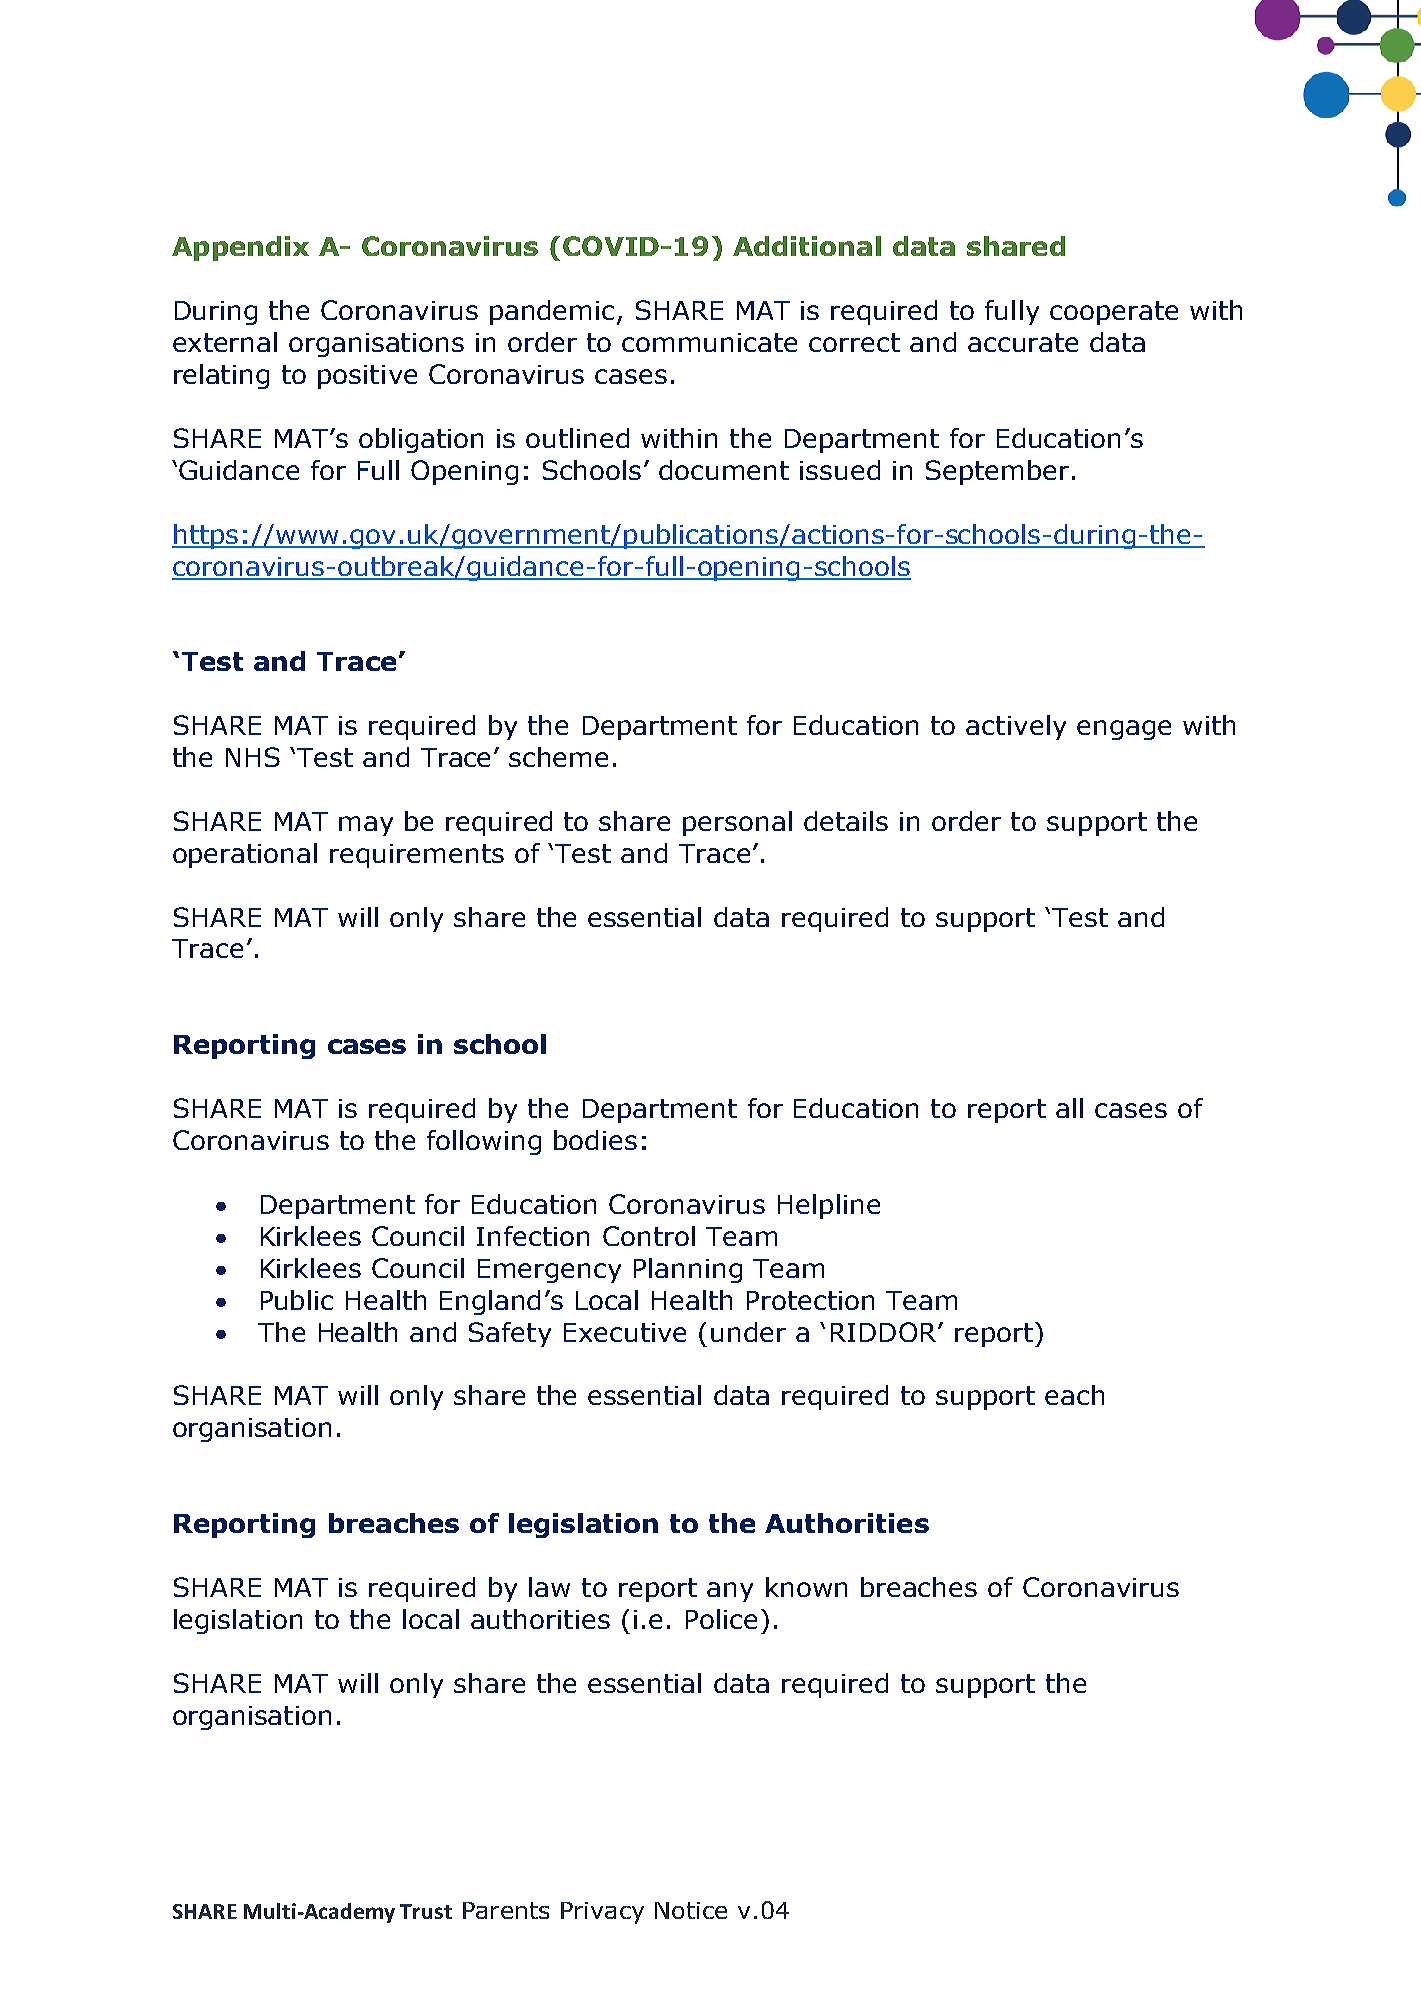 This page has height=2010, width=1421. Describe the element at coordinates (1023, 342) in the page. I see `accurate` at that location.
